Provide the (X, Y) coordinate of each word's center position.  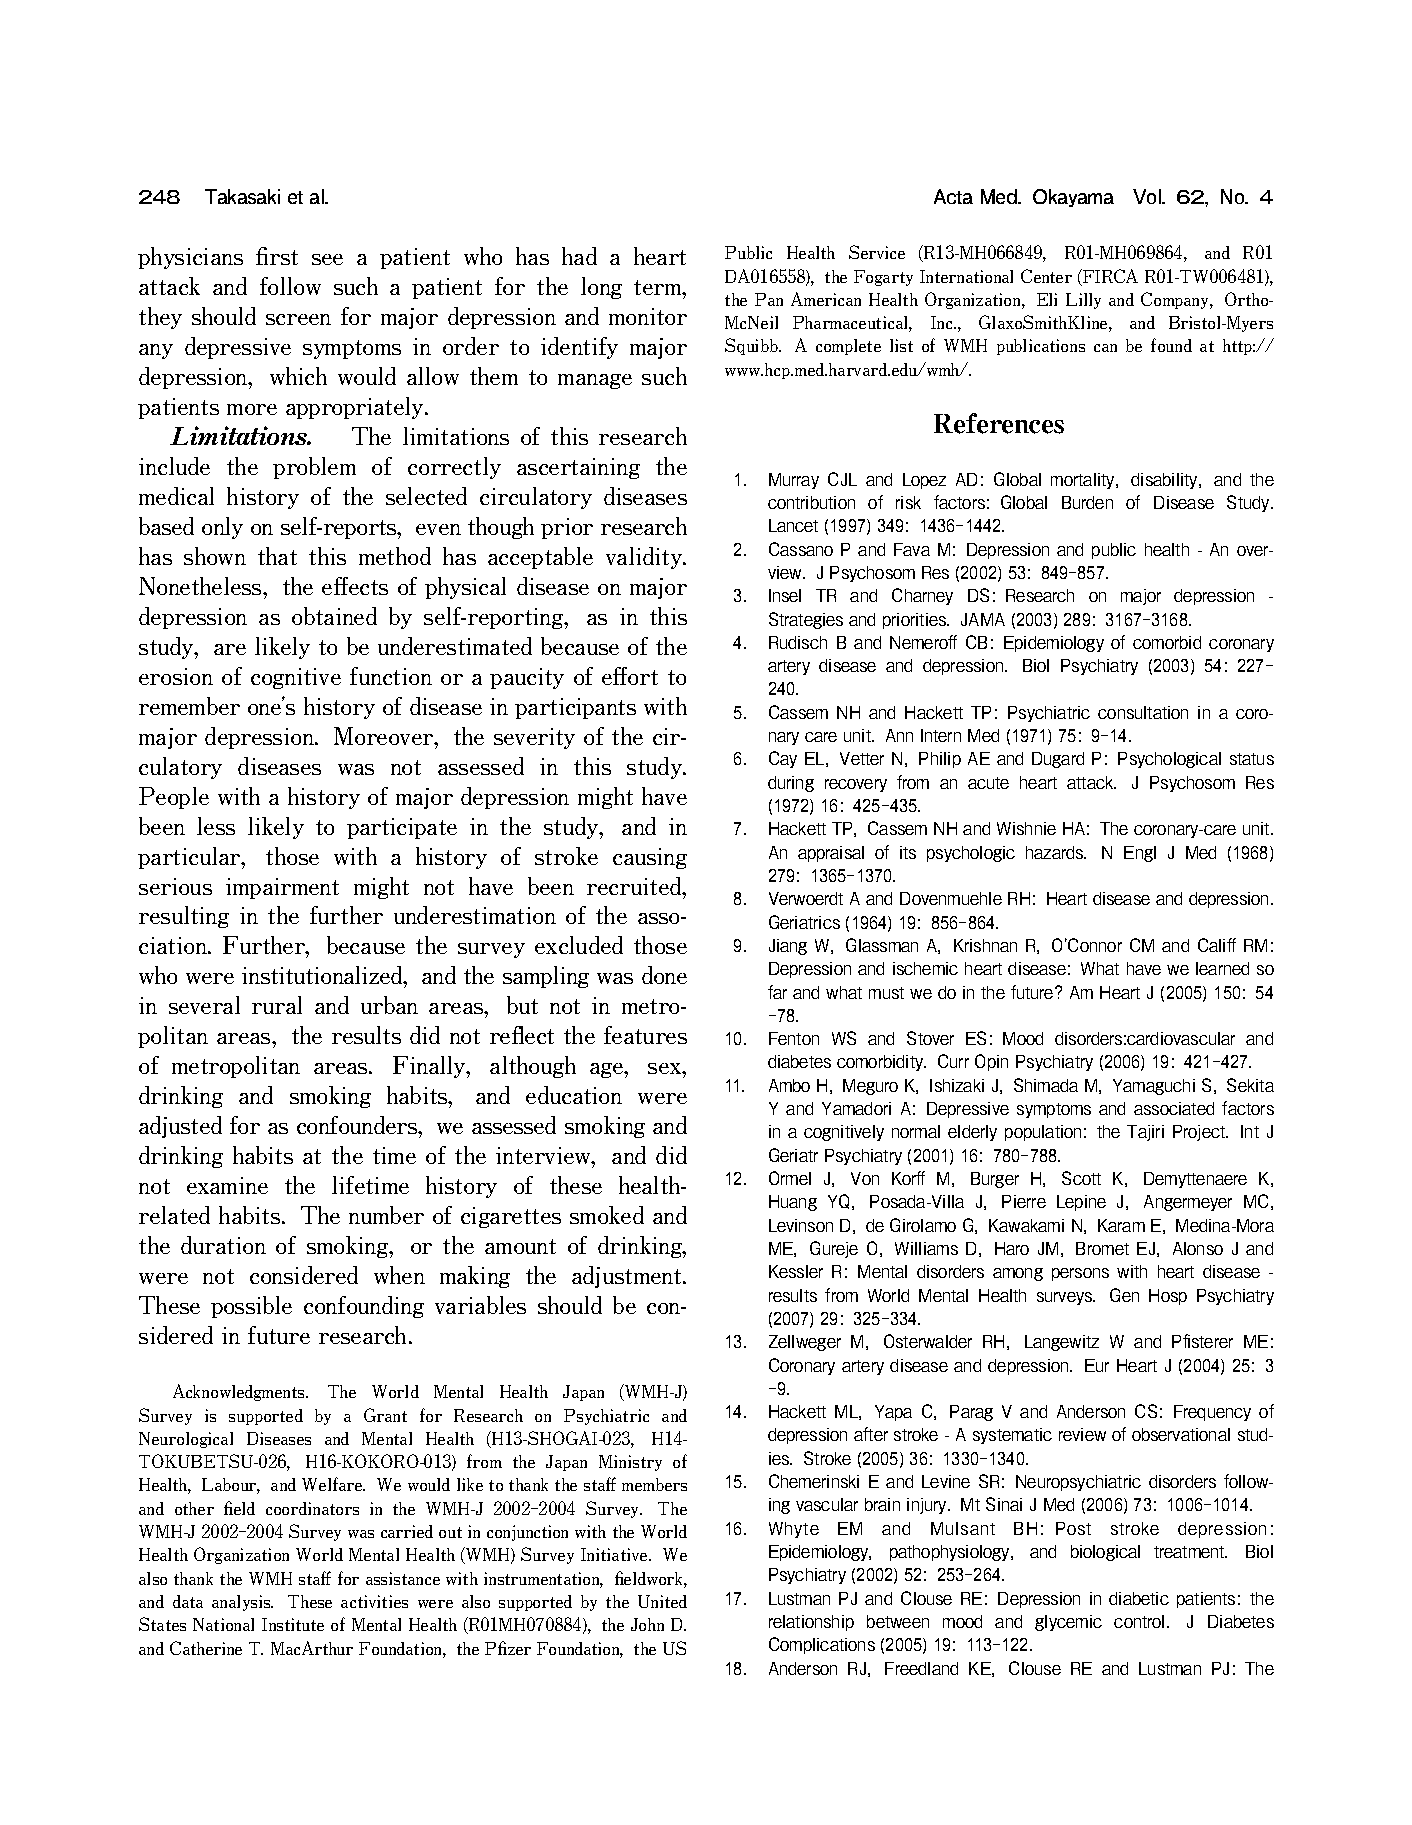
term (659, 287)
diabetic (1139, 1598)
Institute (293, 1624)
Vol (1148, 196)
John (647, 1624)
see (327, 259)
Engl (1140, 854)
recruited (635, 886)
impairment (282, 888)
